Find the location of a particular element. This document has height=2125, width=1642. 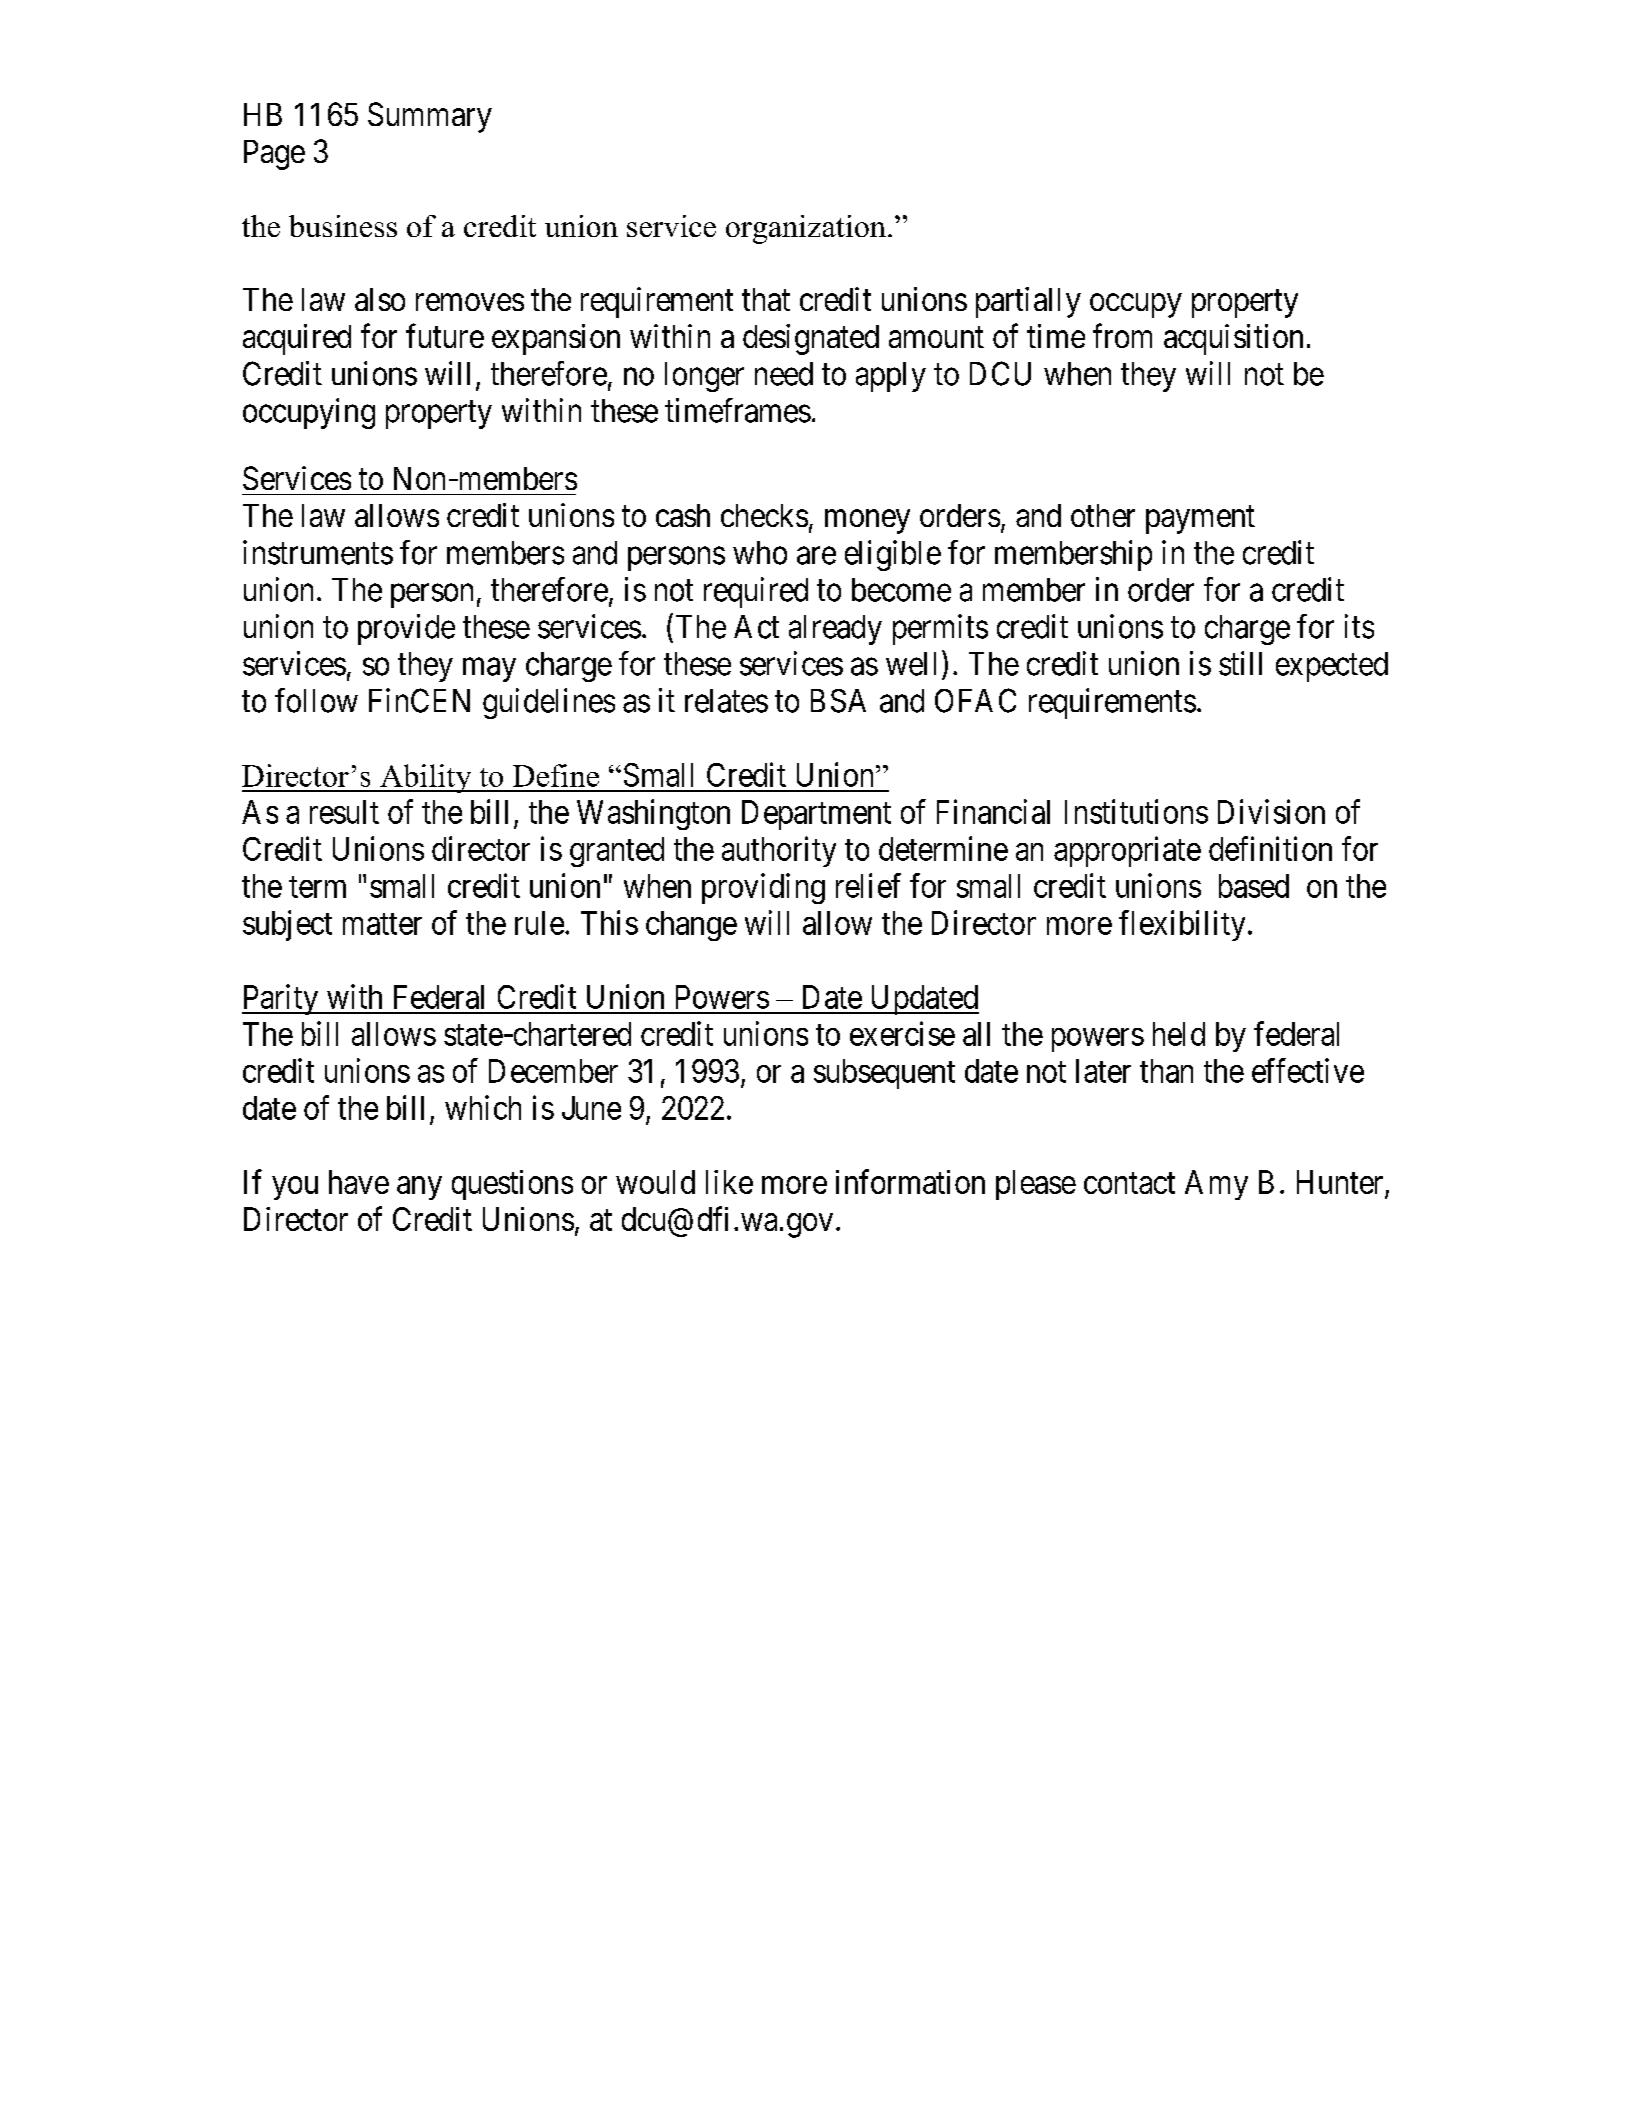

provide is located at coordinates (406, 629).
